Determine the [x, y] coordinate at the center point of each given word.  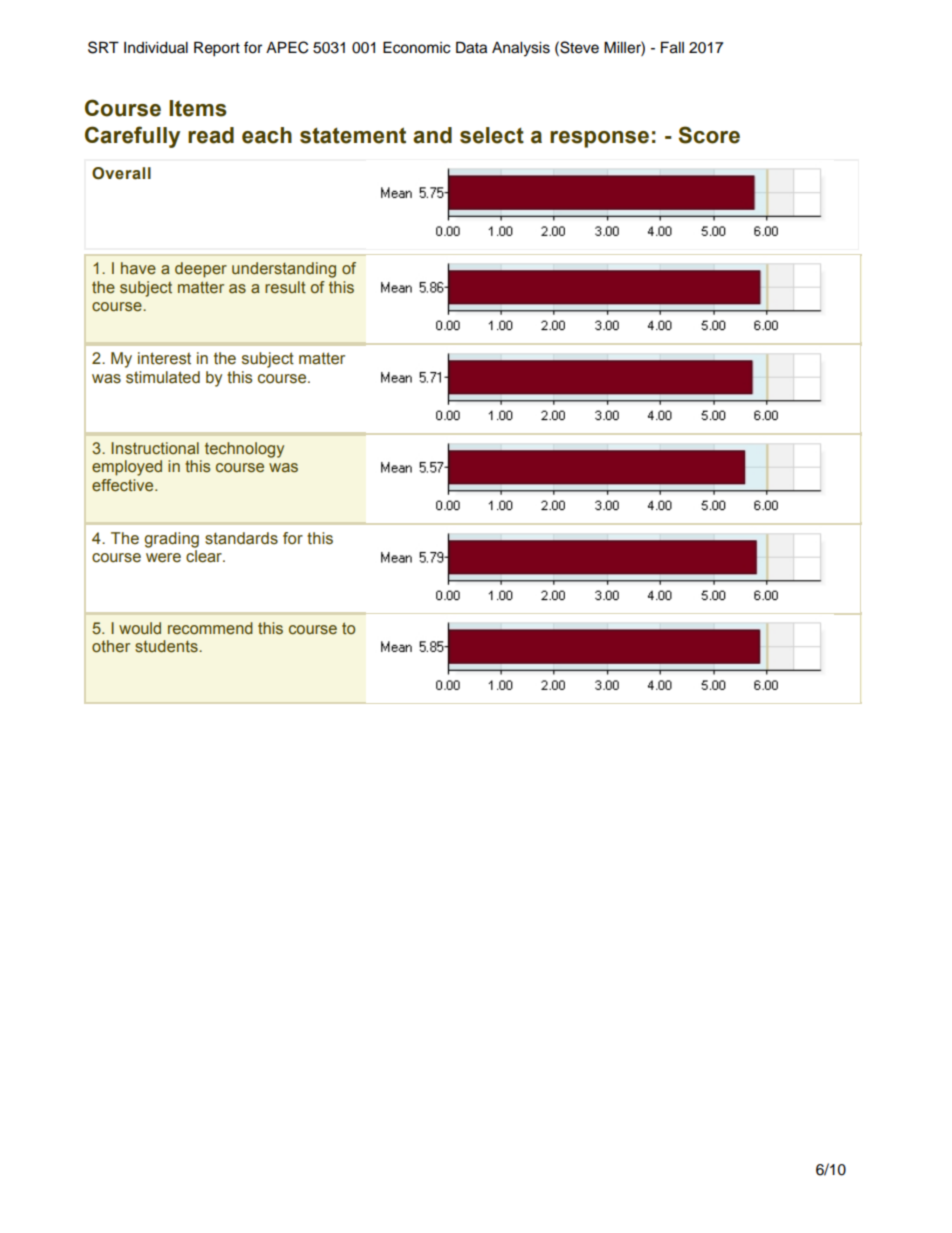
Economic [417, 47]
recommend [210, 628]
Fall [672, 47]
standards [241, 538]
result [285, 287]
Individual [156, 48]
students [167, 646]
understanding [284, 270]
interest [164, 358]
